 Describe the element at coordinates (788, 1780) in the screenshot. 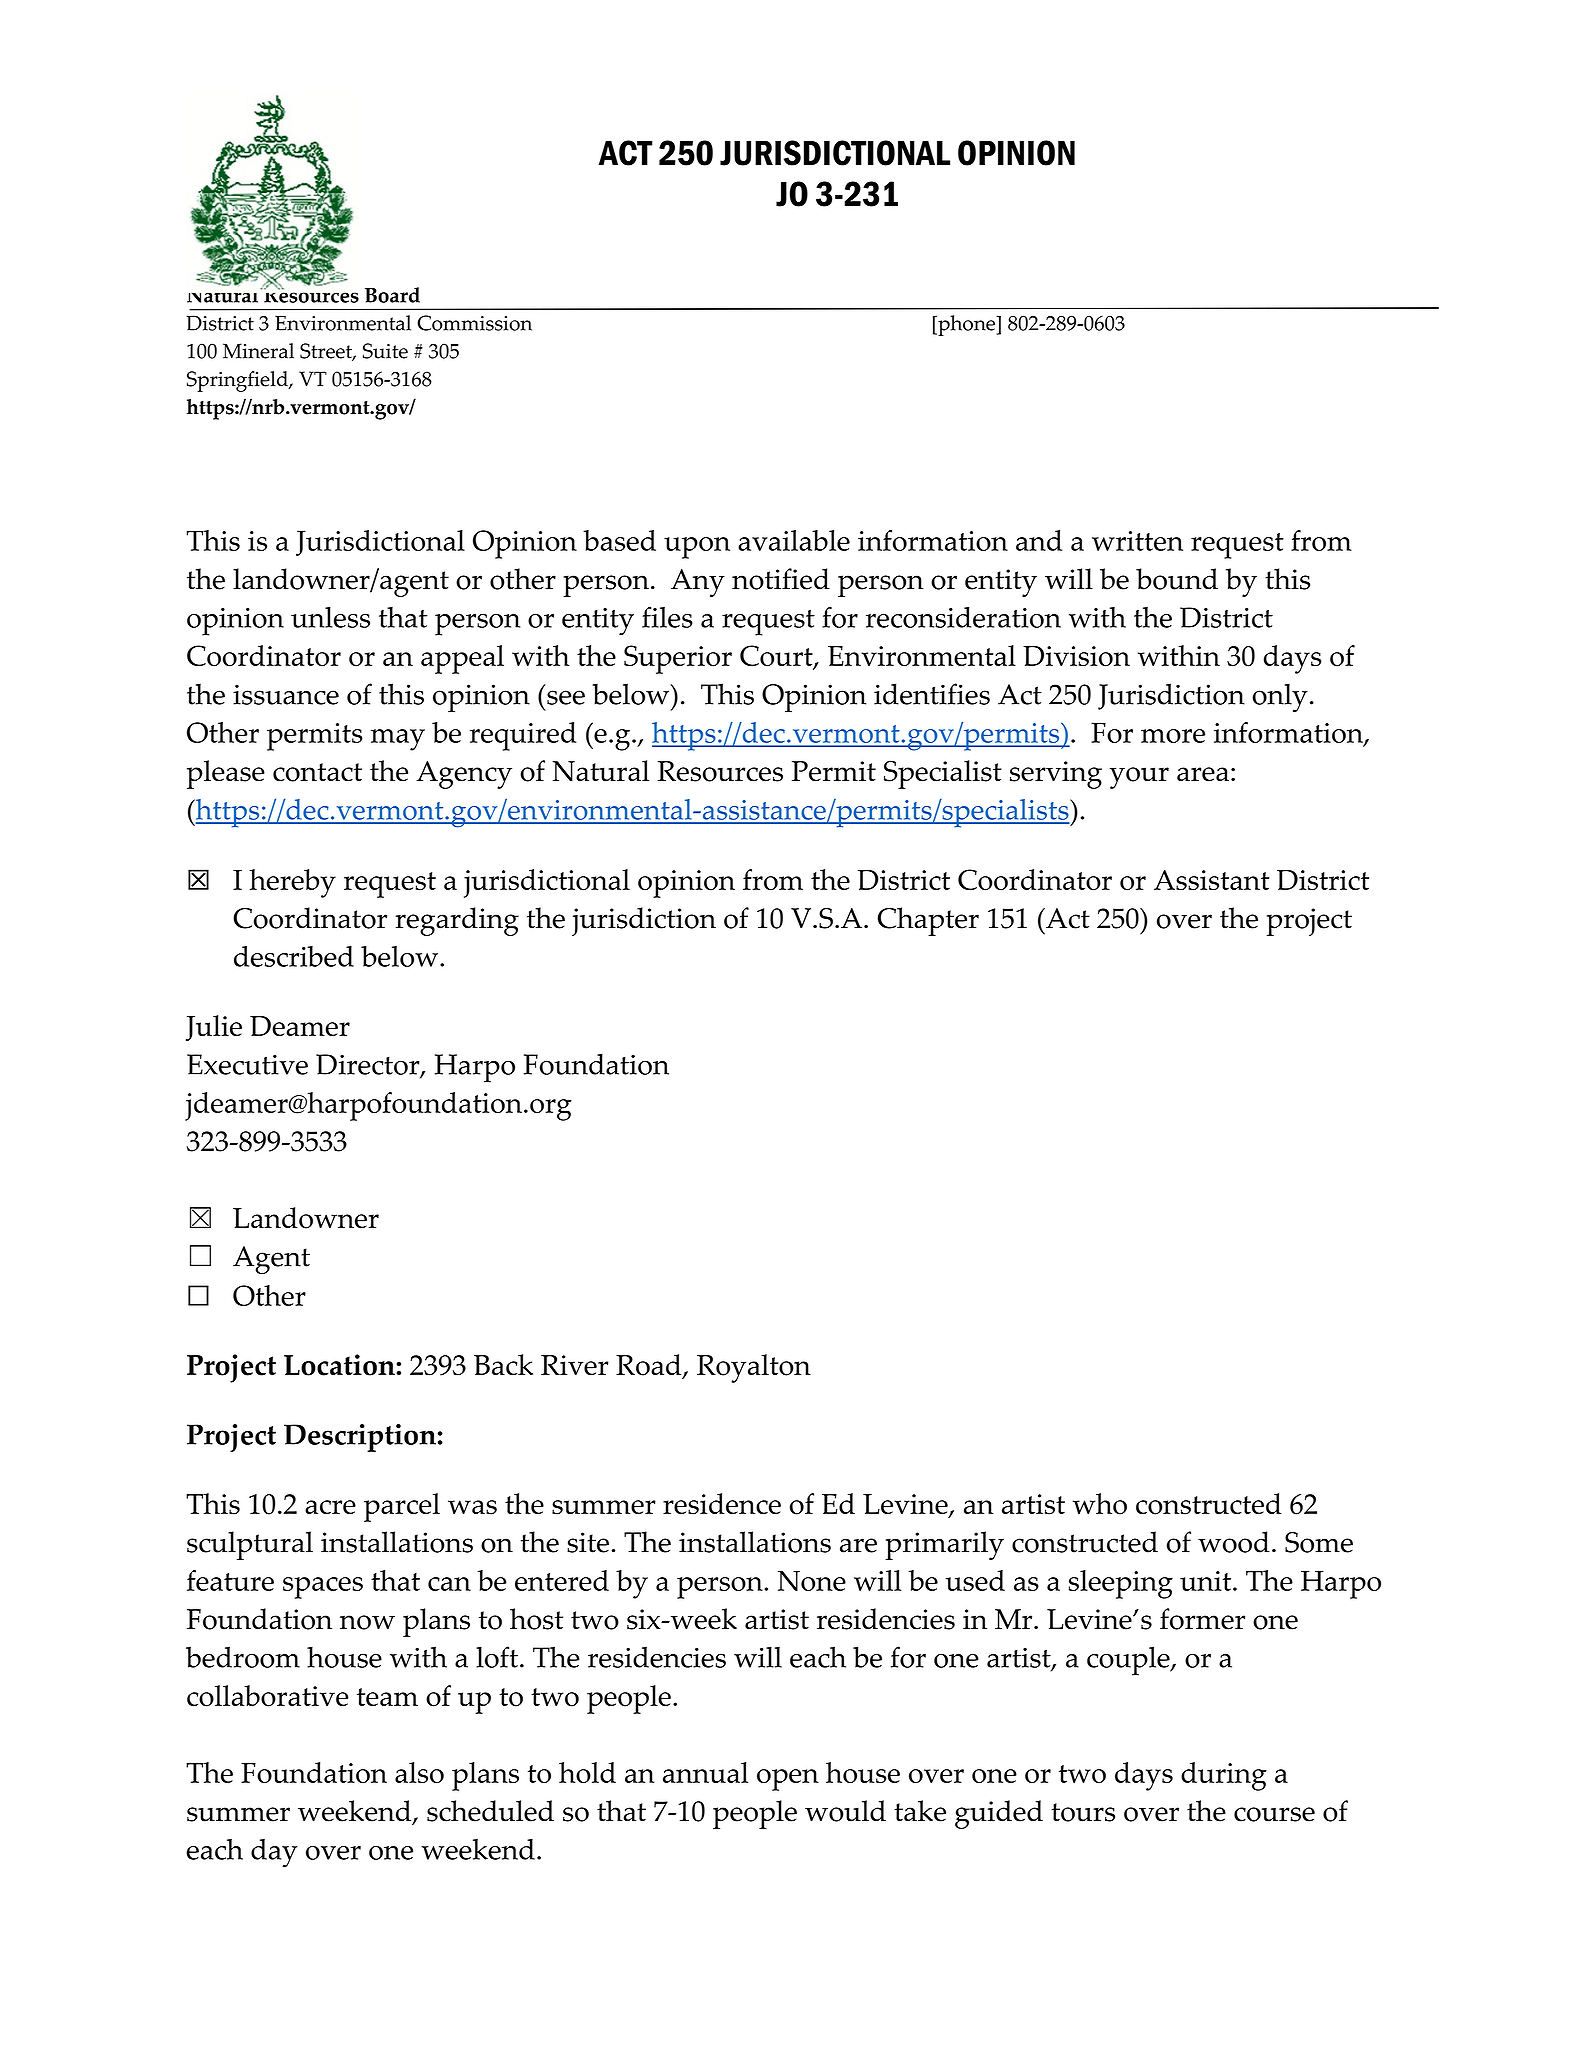

I see `open` at that location.
